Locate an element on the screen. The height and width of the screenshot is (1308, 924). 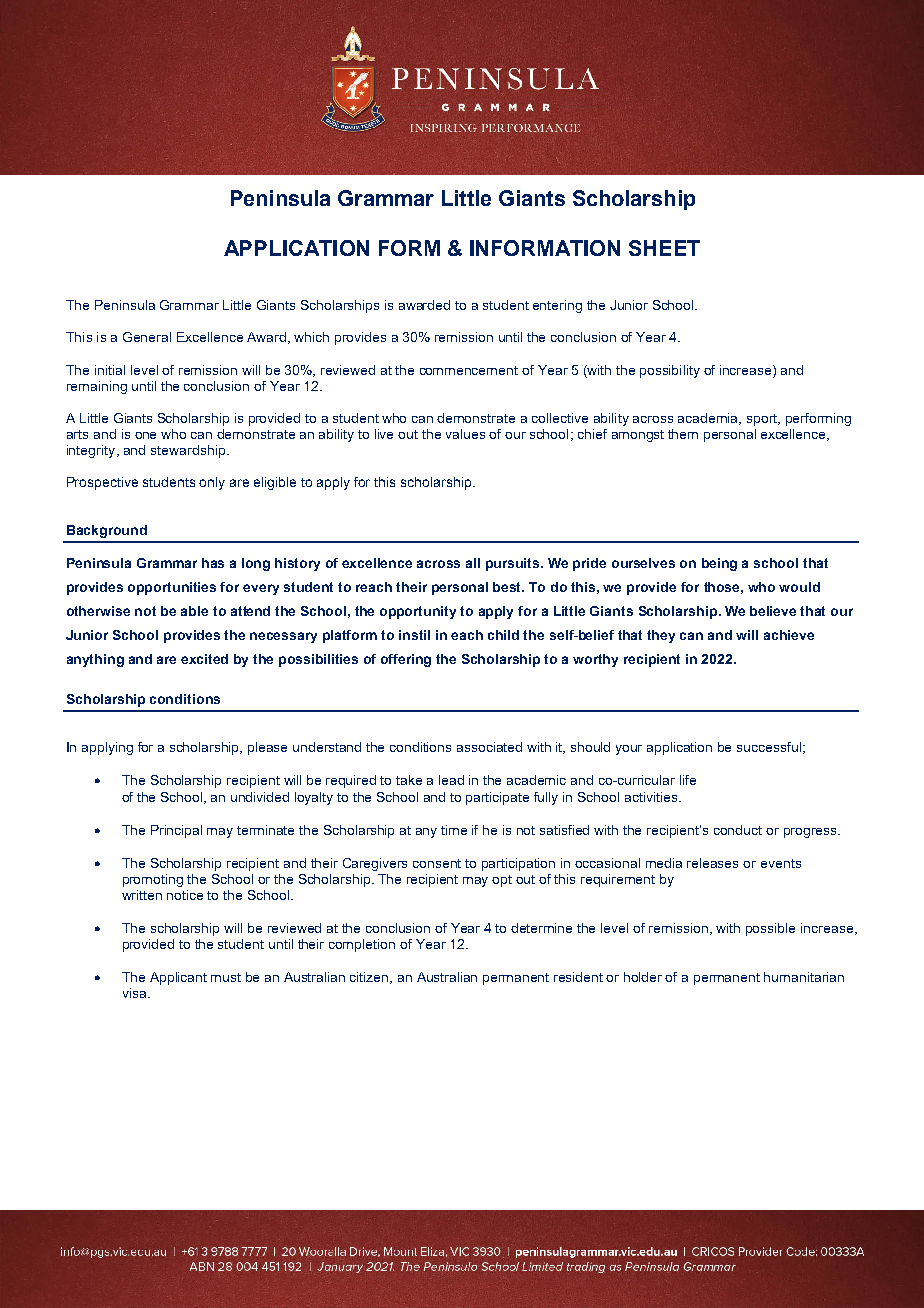
citizen is located at coordinates (370, 978).
